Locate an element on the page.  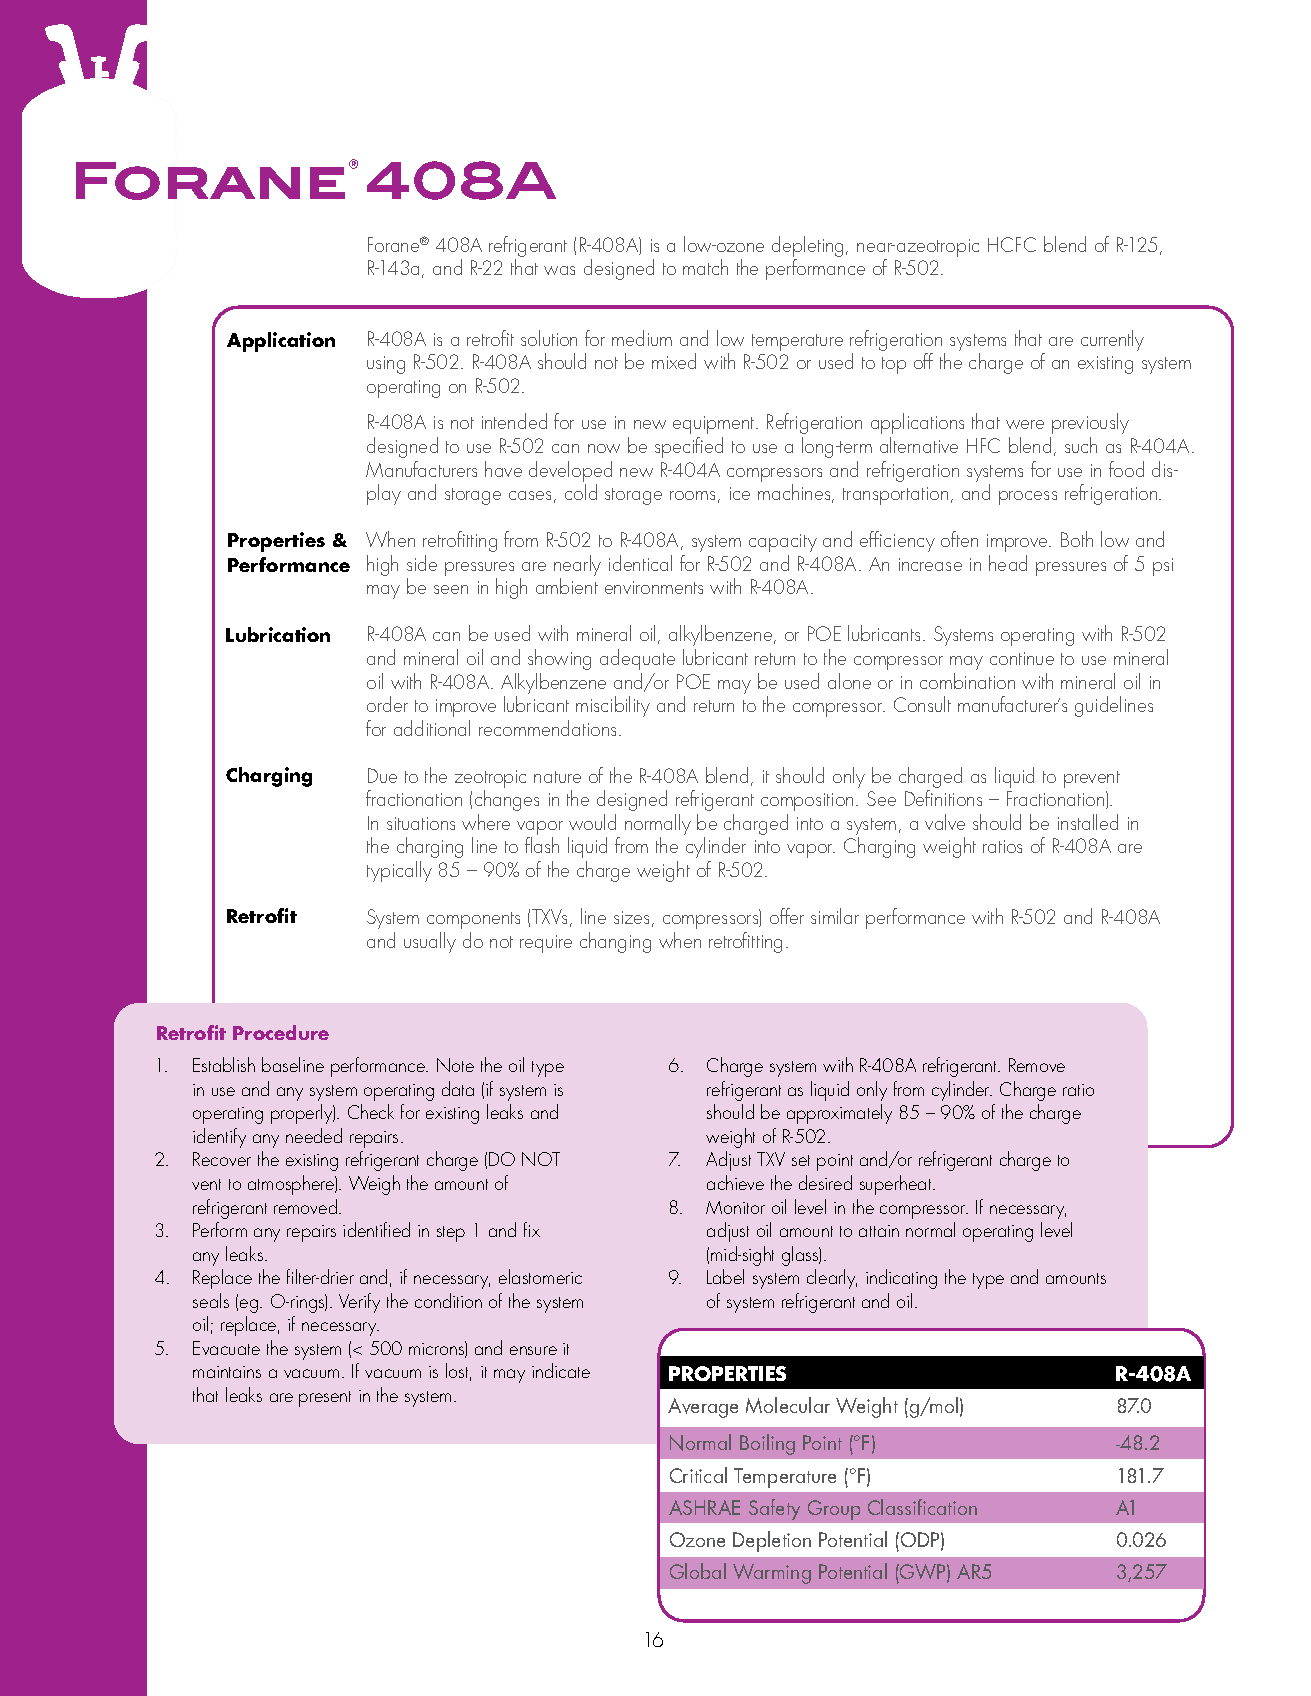
adequate is located at coordinates (637, 659).
